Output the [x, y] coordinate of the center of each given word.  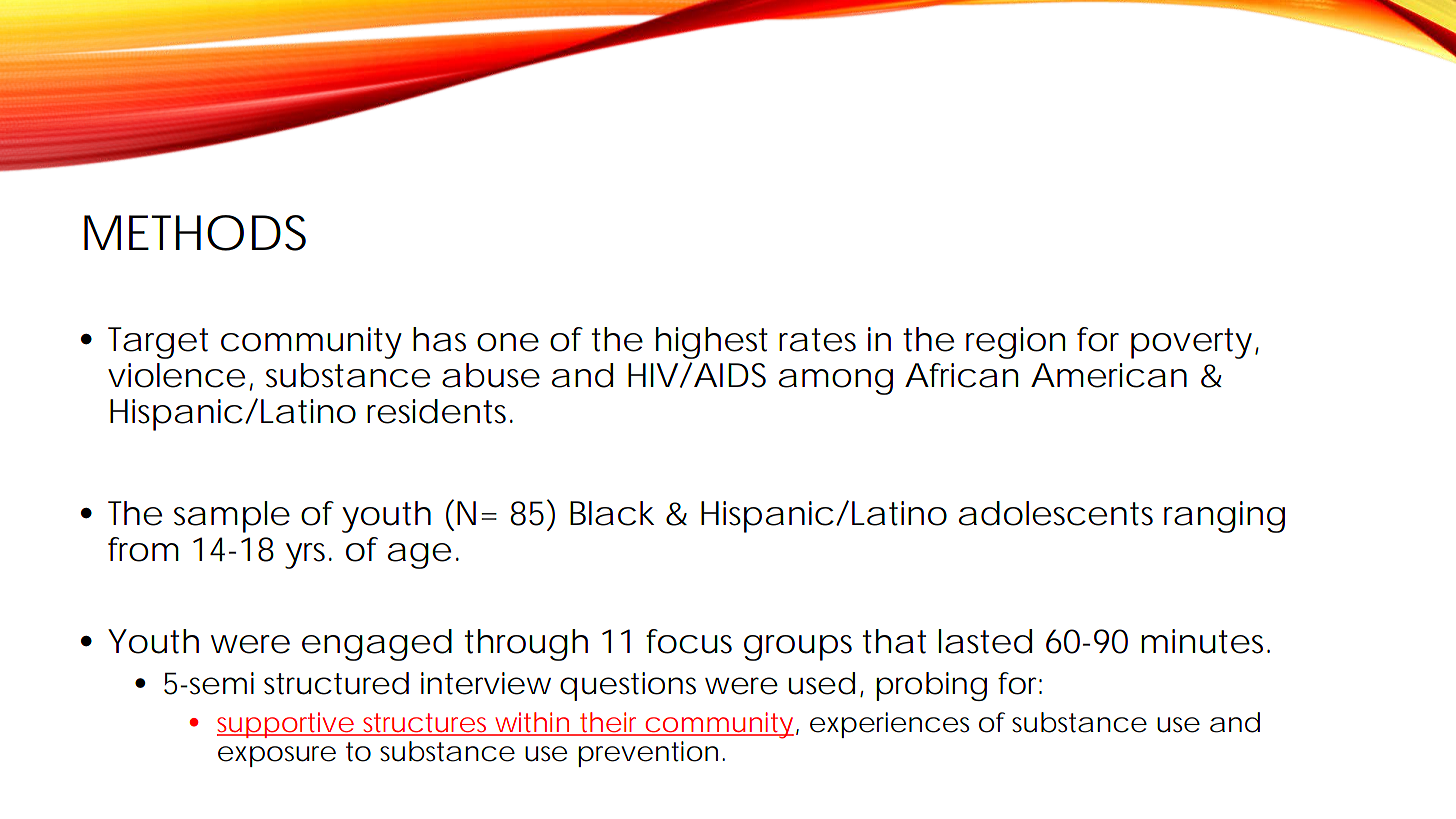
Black [612, 513]
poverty [1191, 343]
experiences [889, 725]
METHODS [195, 233]
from [141, 549]
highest [712, 343]
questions [628, 686]
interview [486, 683]
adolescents [1056, 513]
